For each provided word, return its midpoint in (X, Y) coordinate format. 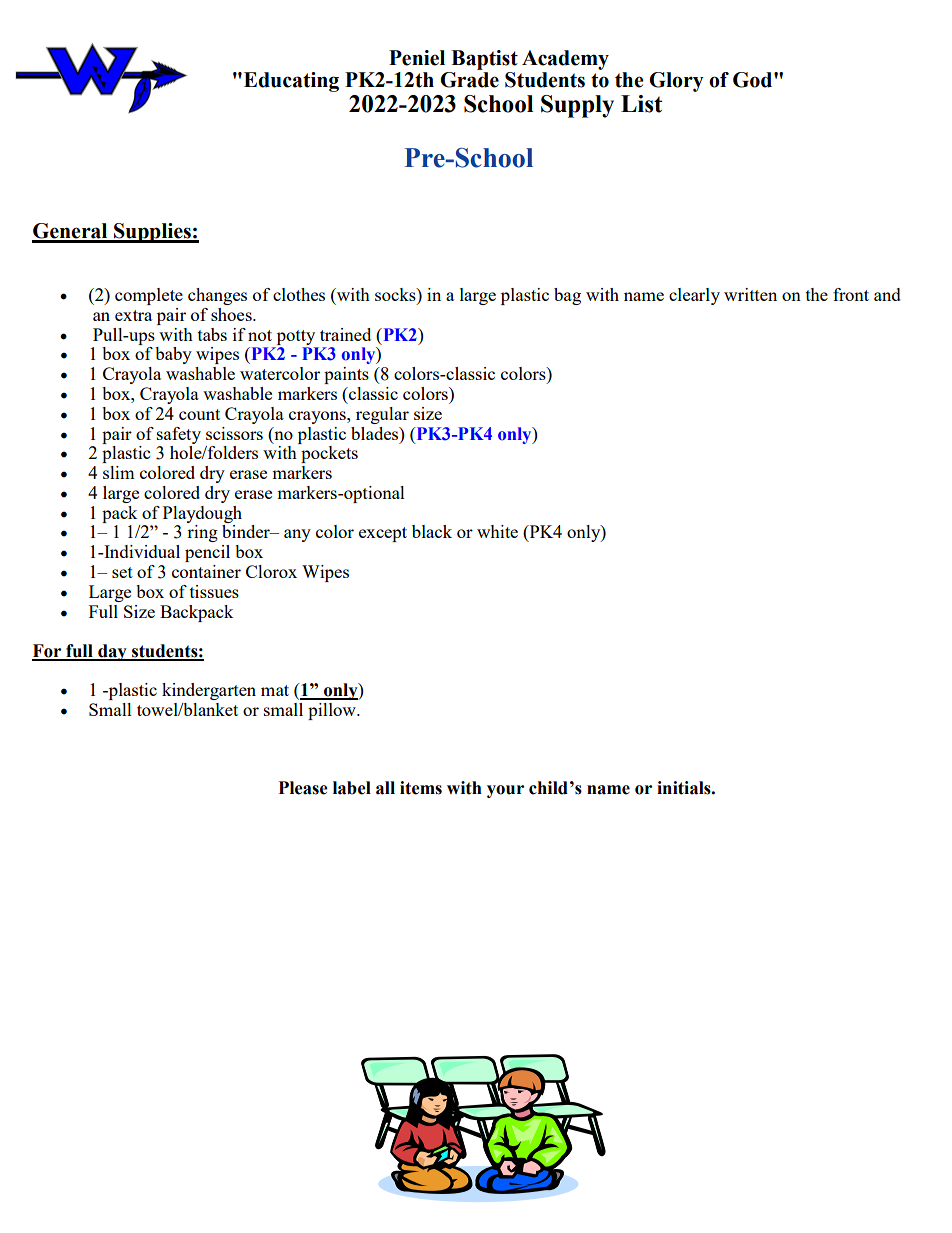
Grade (469, 80)
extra (133, 315)
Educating (291, 82)
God (754, 80)
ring (202, 533)
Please (303, 788)
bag (567, 296)
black (432, 531)
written (750, 294)
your (505, 791)
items (421, 788)
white (497, 531)
